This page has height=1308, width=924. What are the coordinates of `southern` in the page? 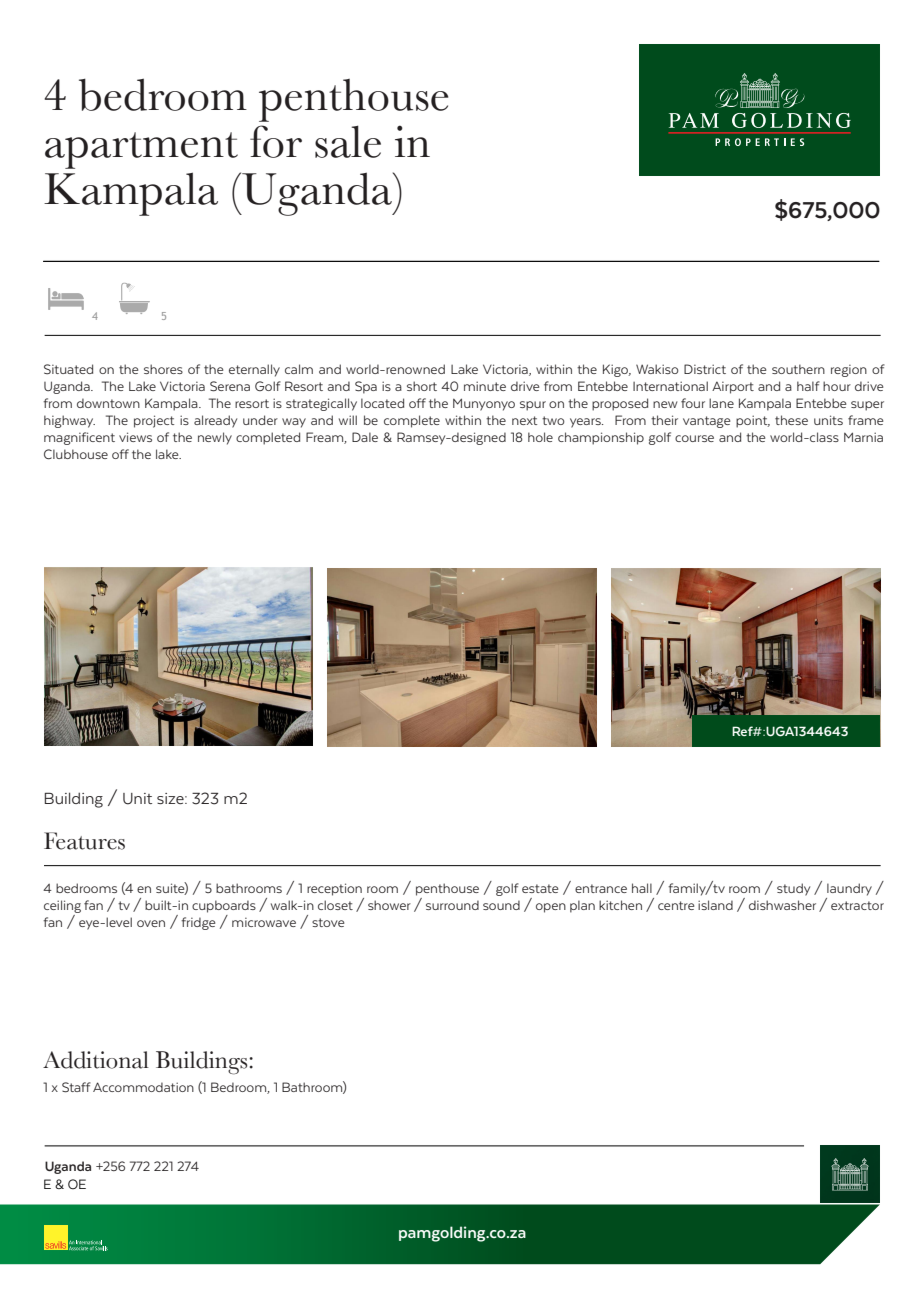 It's located at (798, 369).
